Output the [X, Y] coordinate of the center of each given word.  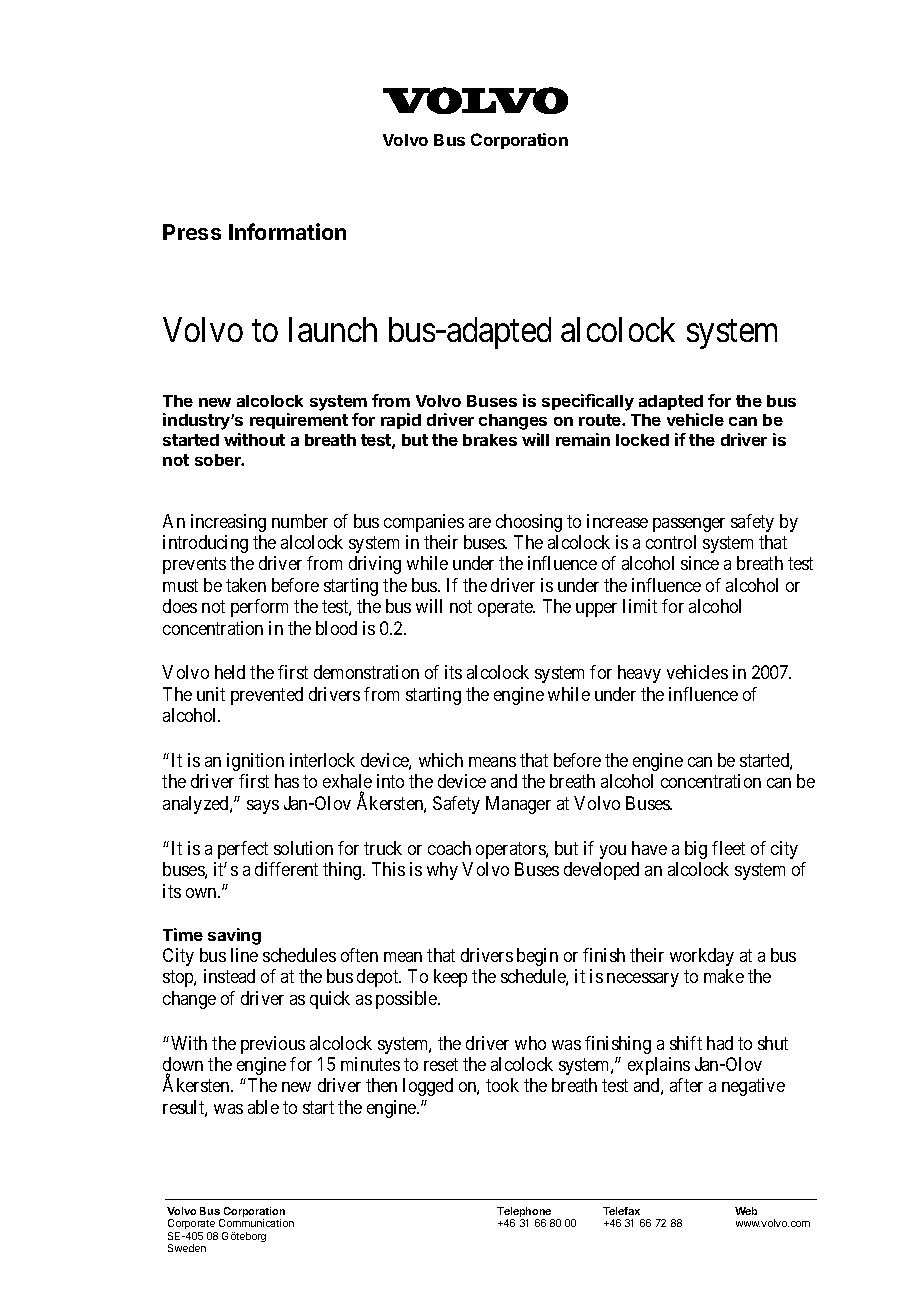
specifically [588, 402]
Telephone [525, 1213]
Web [746, 1211]
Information [287, 231]
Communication [256, 1223]
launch [333, 329]
